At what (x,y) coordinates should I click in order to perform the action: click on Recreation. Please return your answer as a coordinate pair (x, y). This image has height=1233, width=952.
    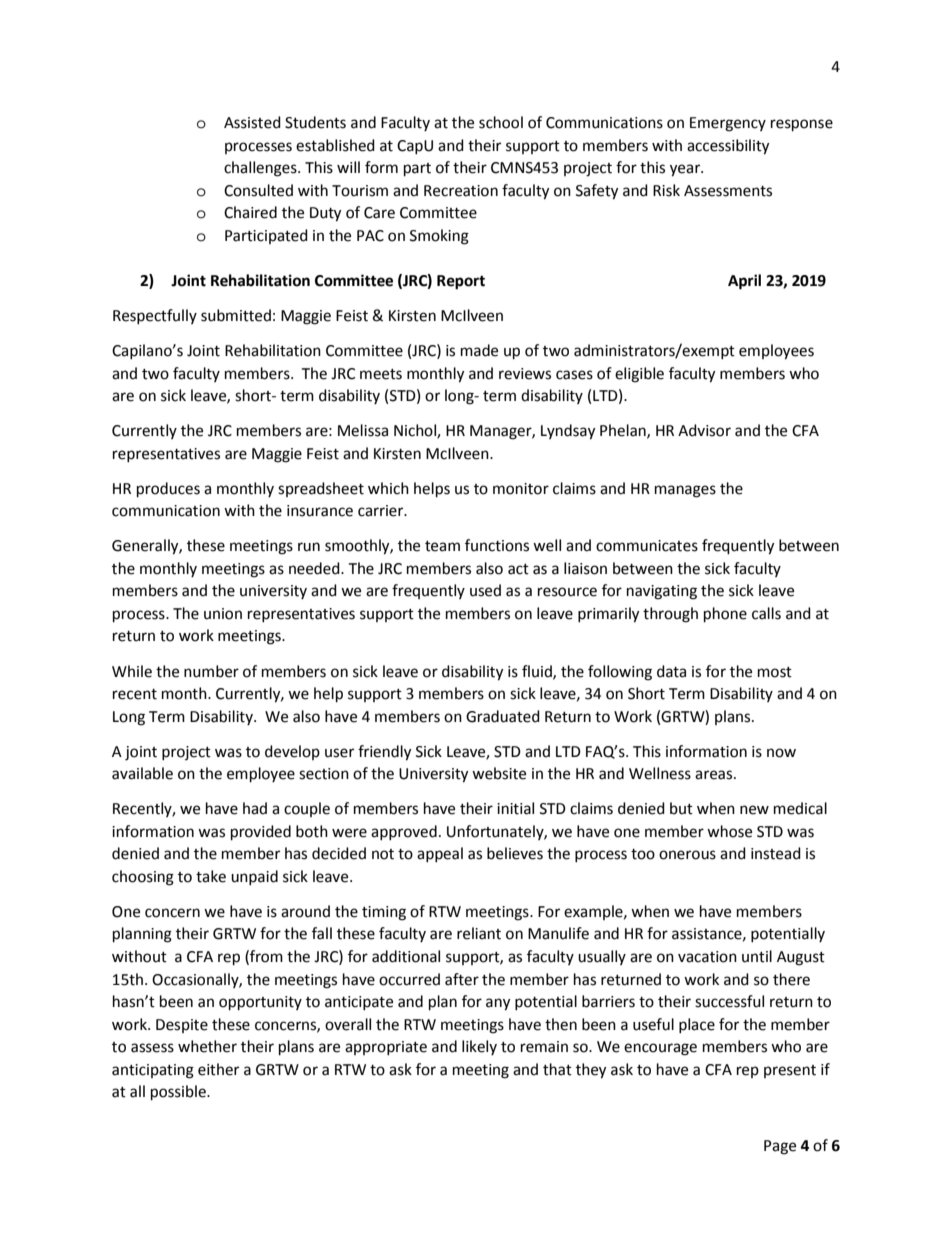
    Looking at the image, I should click on (461, 191).
